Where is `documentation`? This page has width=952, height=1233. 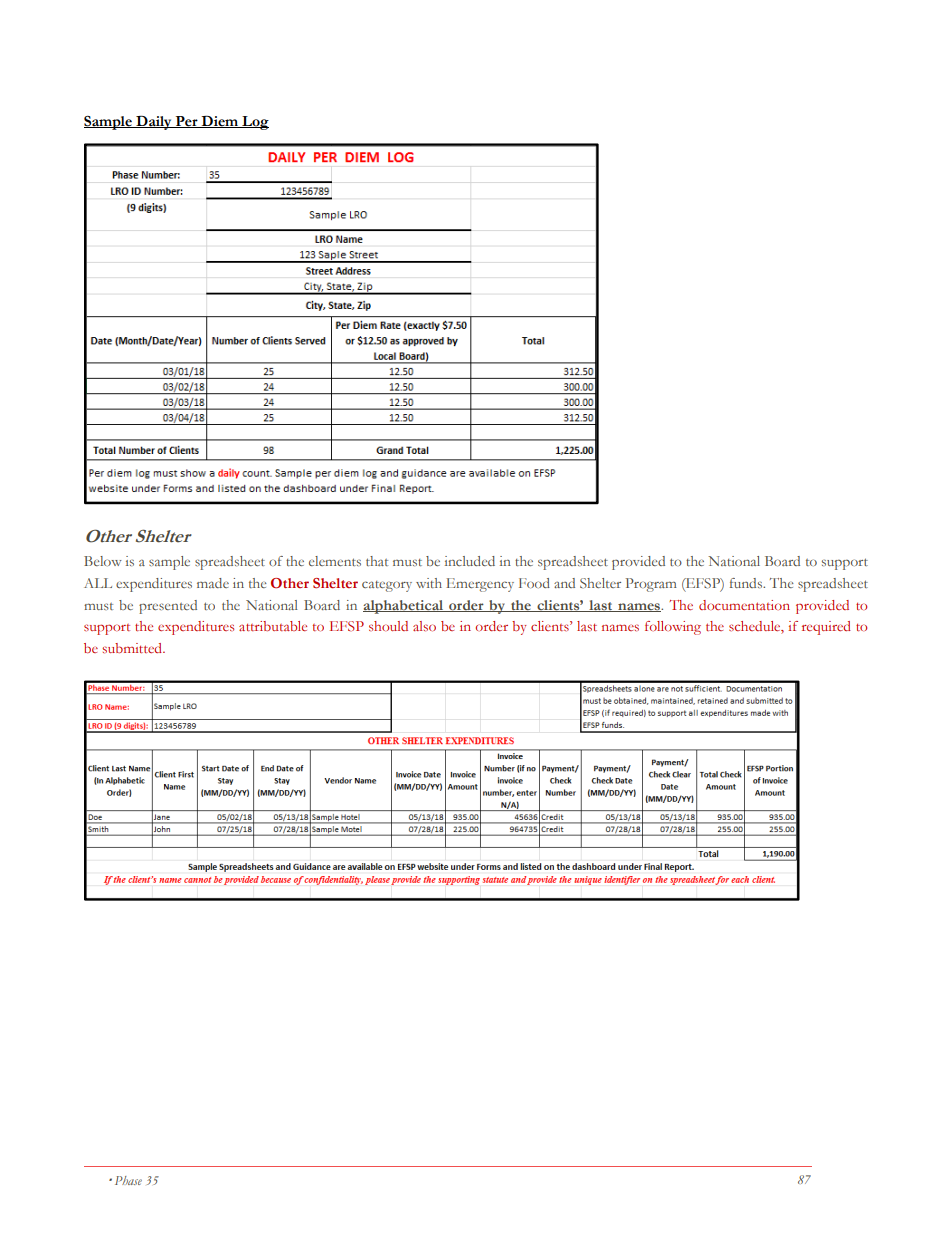 documentation is located at coordinates (744, 605).
